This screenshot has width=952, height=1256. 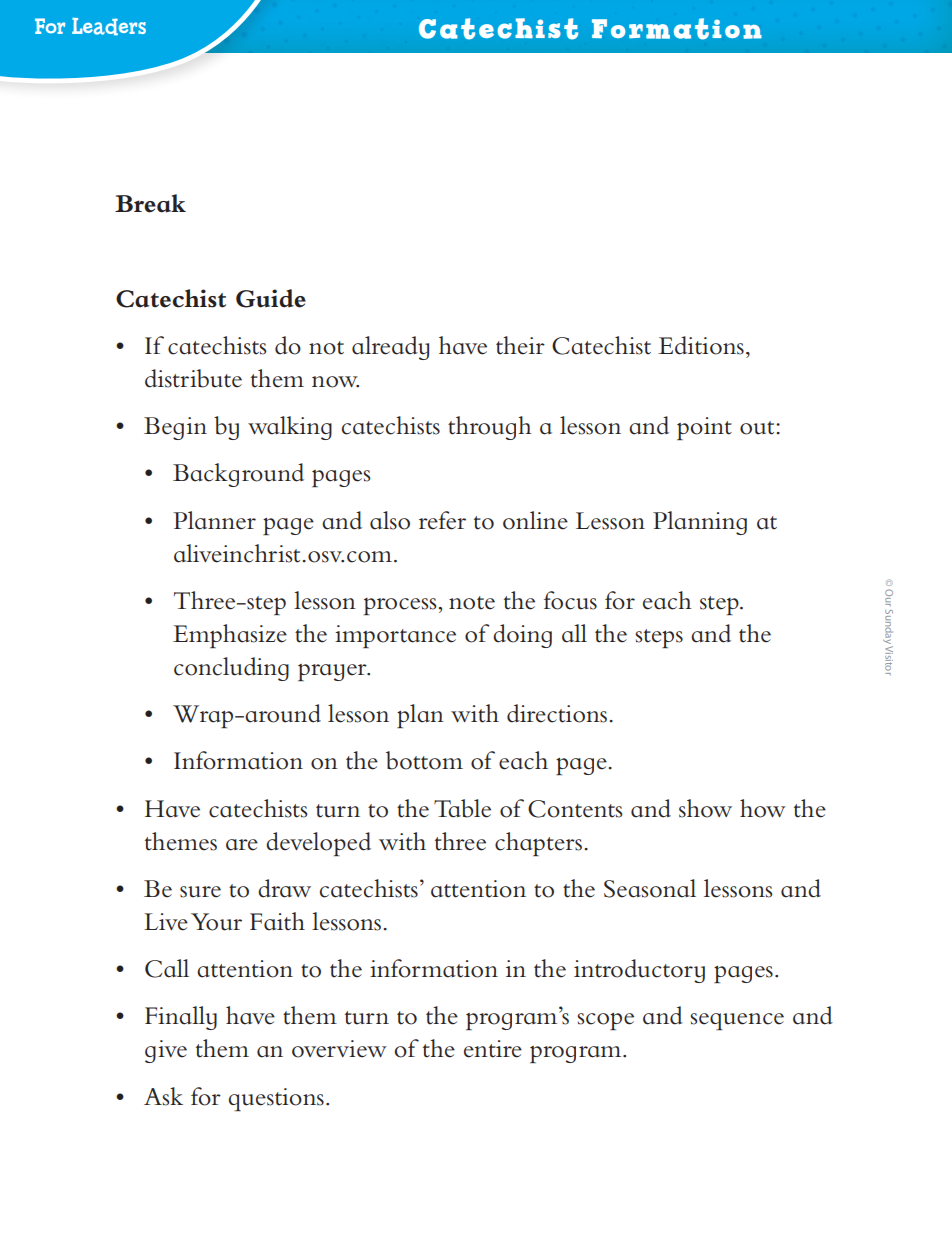 I want to click on Leaders, so click(x=109, y=26).
